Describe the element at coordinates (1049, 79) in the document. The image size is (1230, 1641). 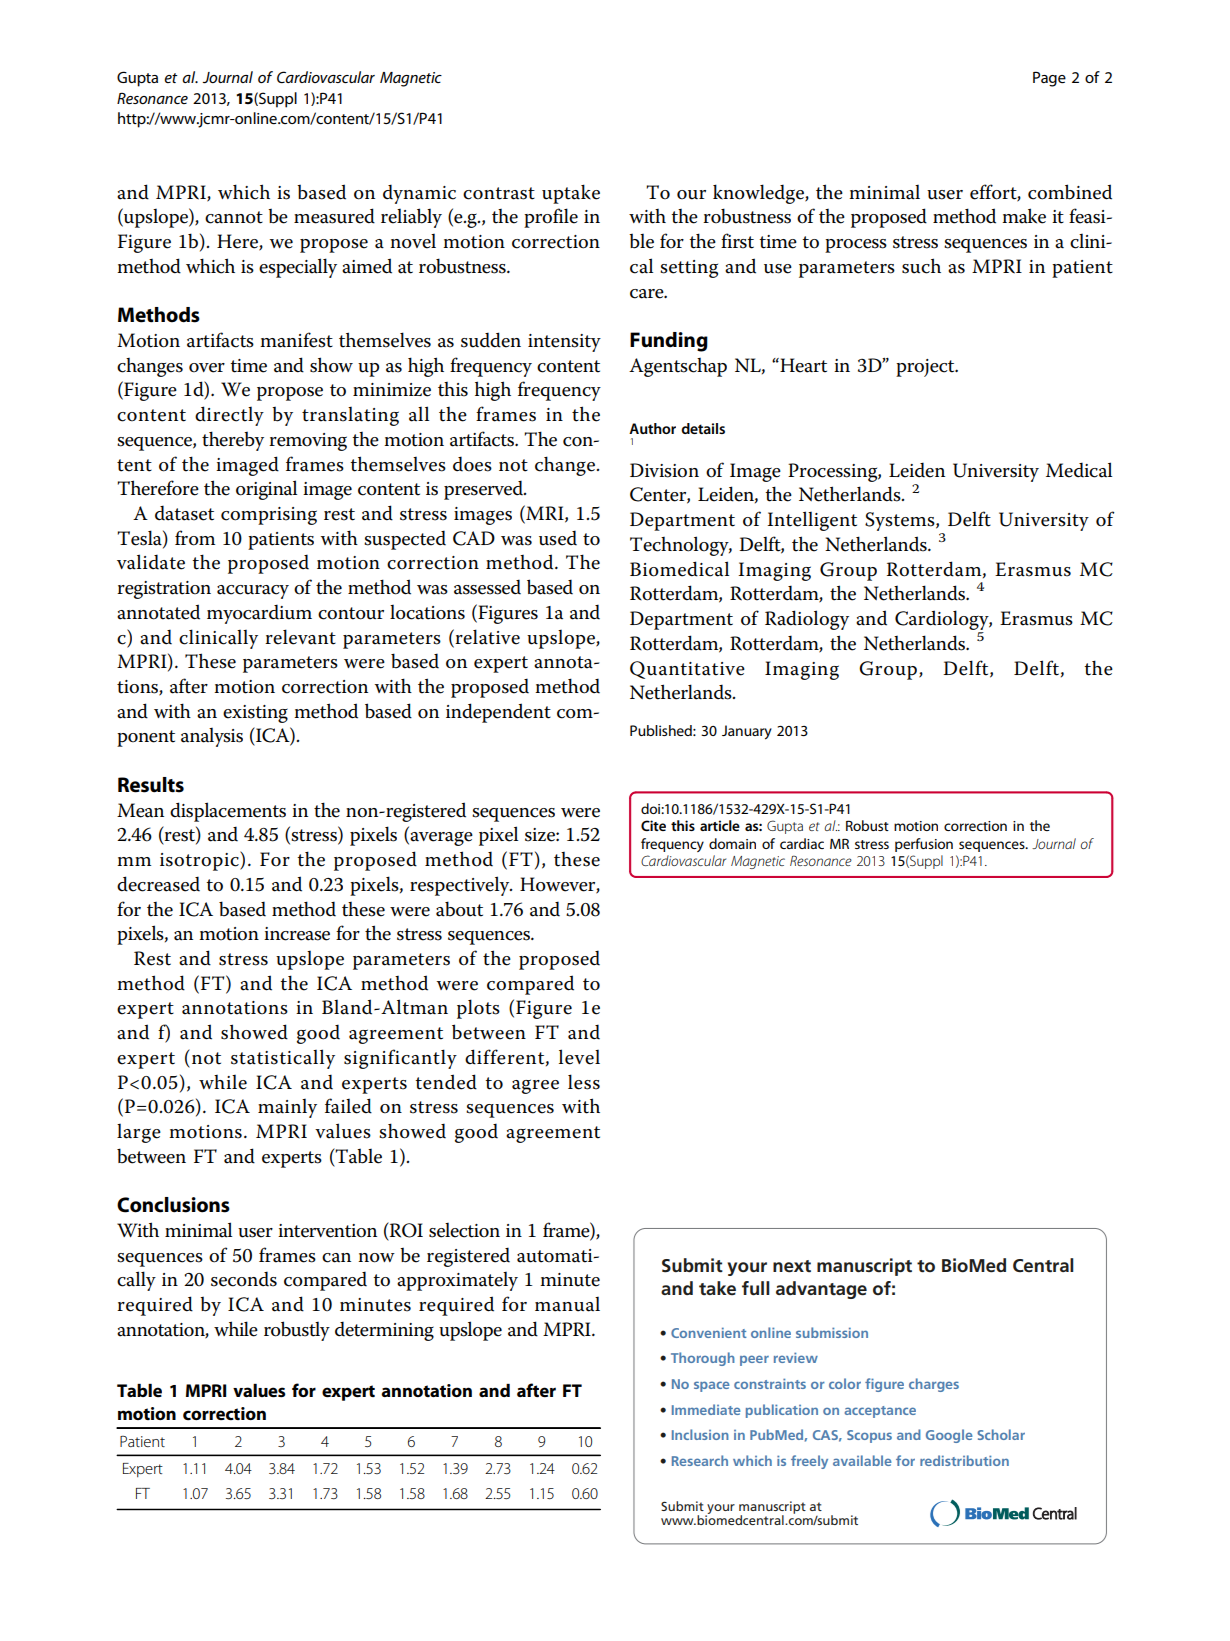
I see `Page` at that location.
